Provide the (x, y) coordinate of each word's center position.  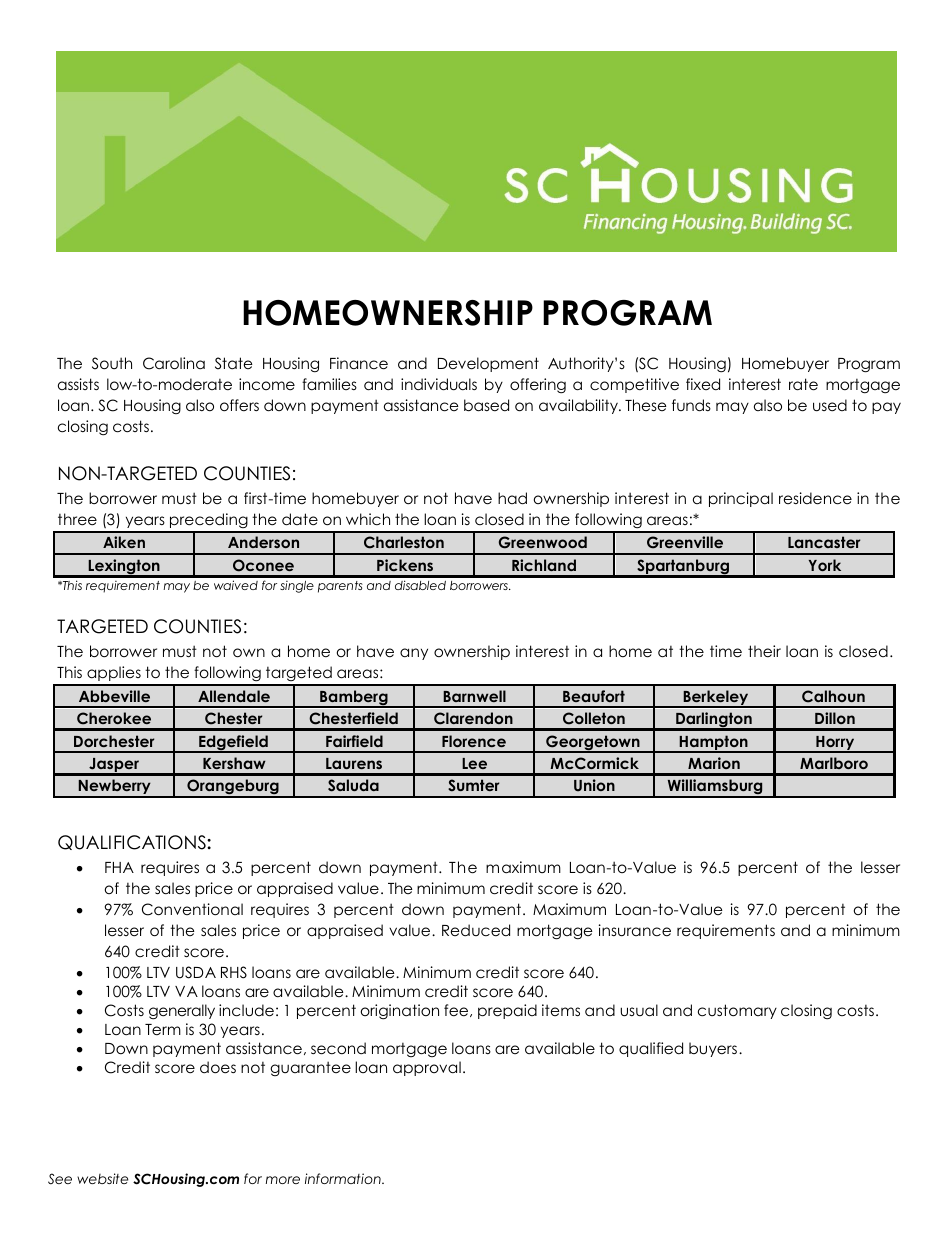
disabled (420, 585)
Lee (474, 763)
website (103, 1178)
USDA (196, 972)
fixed (703, 384)
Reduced (476, 930)
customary (737, 1011)
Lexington (124, 568)
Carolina (174, 363)
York (825, 565)
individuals (439, 384)
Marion (714, 763)
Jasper (114, 766)
